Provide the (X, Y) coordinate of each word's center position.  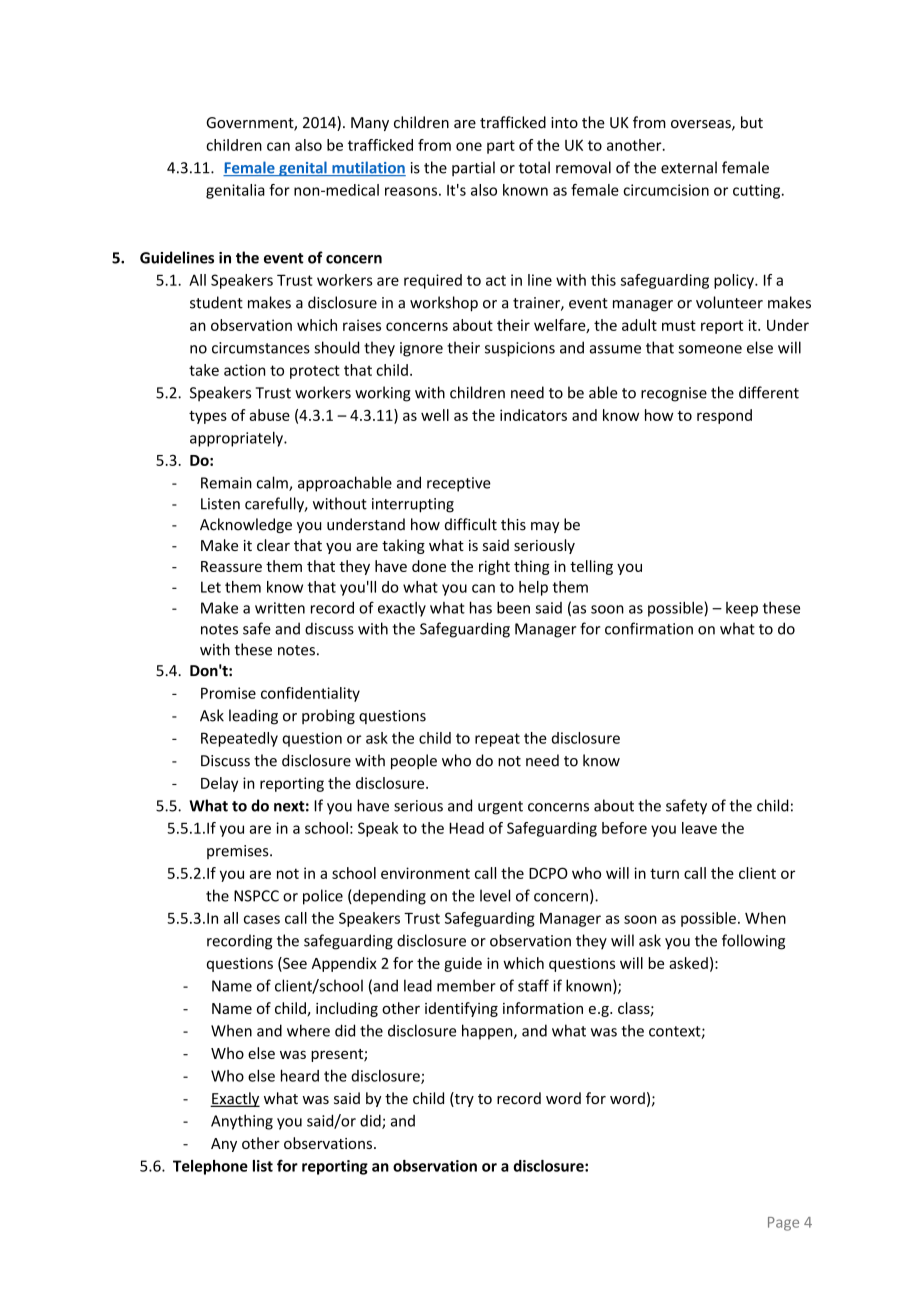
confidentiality (310, 694)
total (534, 167)
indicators (533, 415)
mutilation (368, 168)
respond (724, 416)
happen (488, 1032)
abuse (269, 415)
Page (783, 1224)
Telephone (210, 1167)
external (689, 167)
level (495, 895)
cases (262, 919)
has (481, 607)
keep (742, 609)
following (753, 942)
